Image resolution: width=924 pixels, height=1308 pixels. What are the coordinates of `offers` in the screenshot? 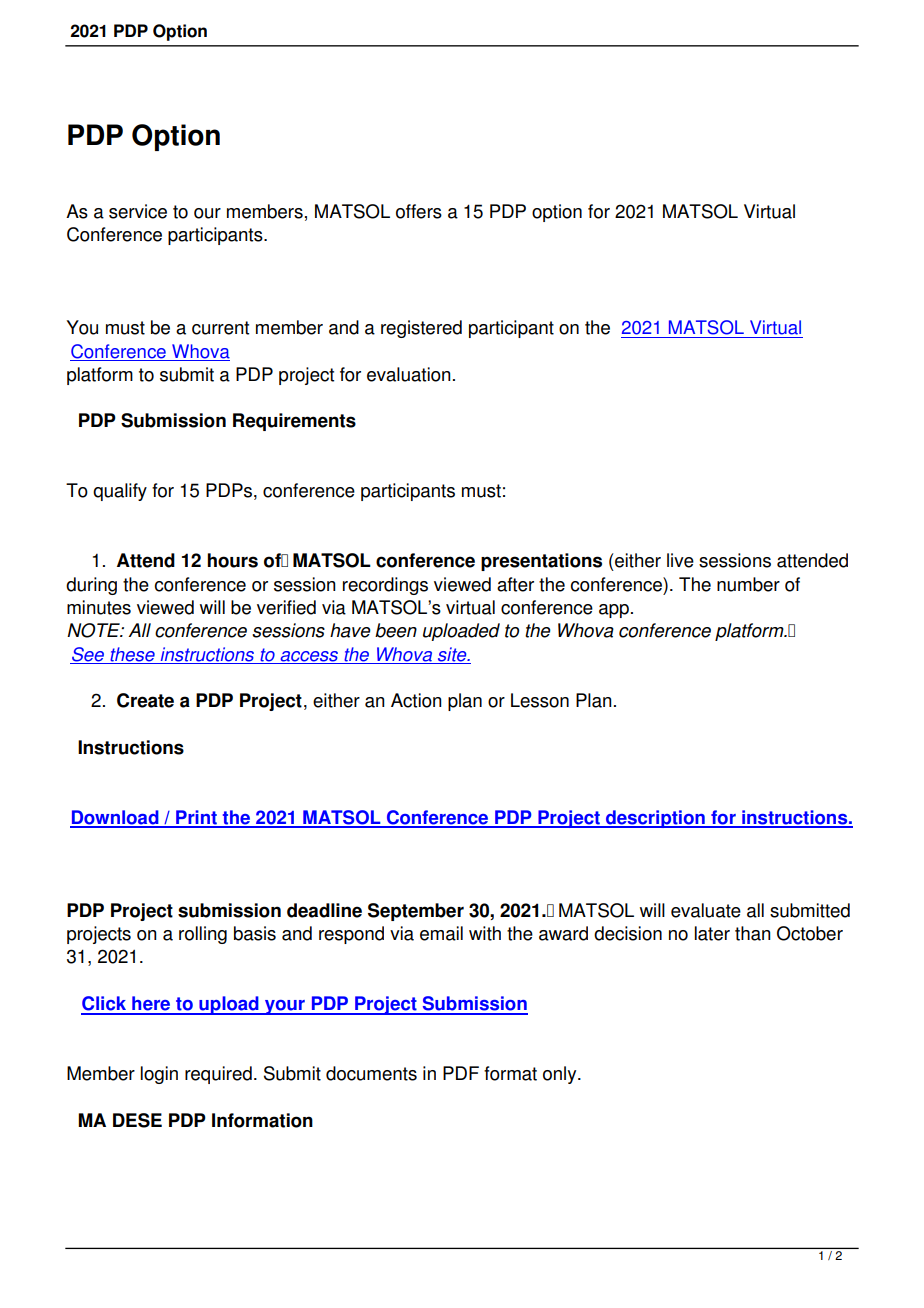 It's located at (419, 211).
